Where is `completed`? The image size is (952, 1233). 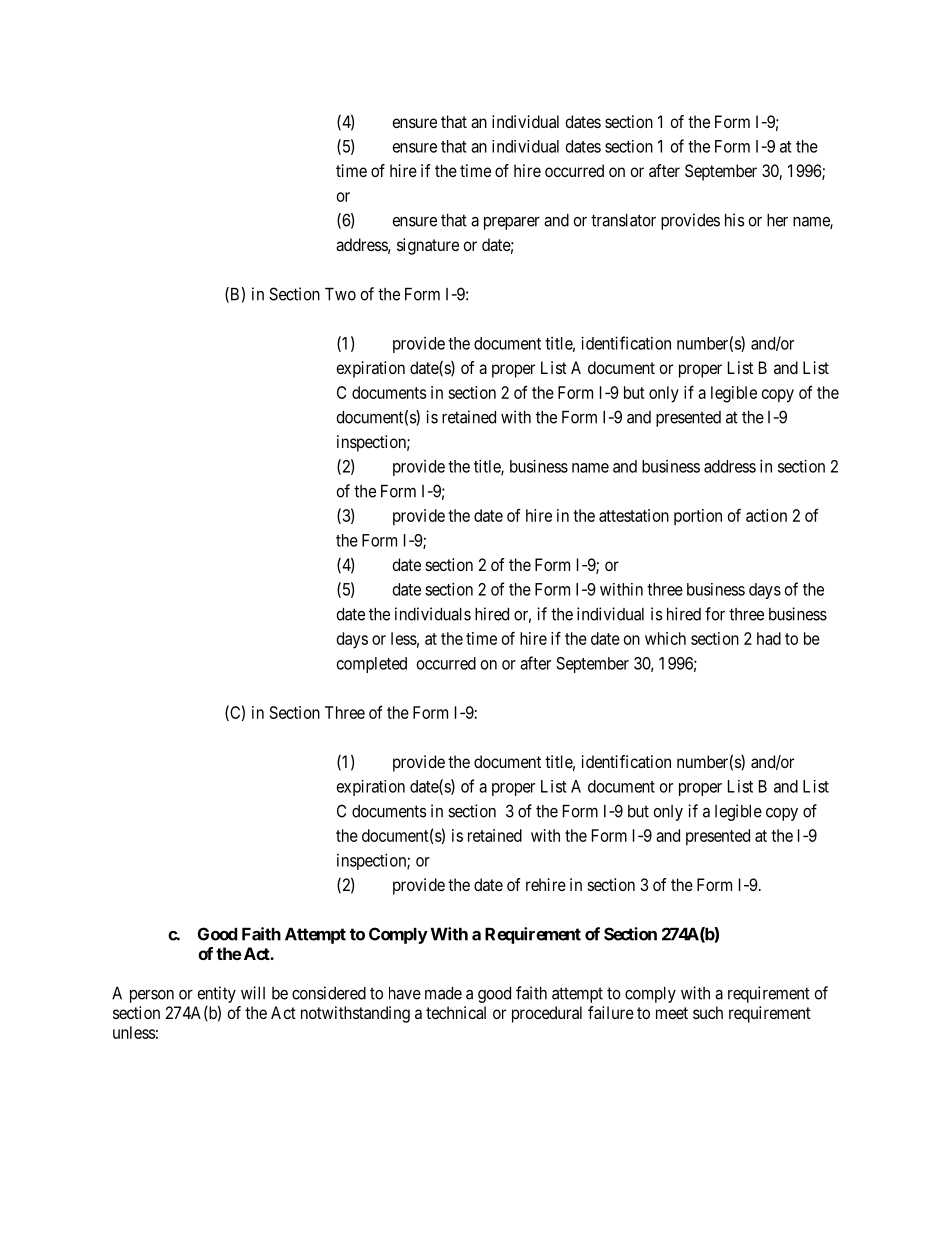
completed is located at coordinates (372, 665).
